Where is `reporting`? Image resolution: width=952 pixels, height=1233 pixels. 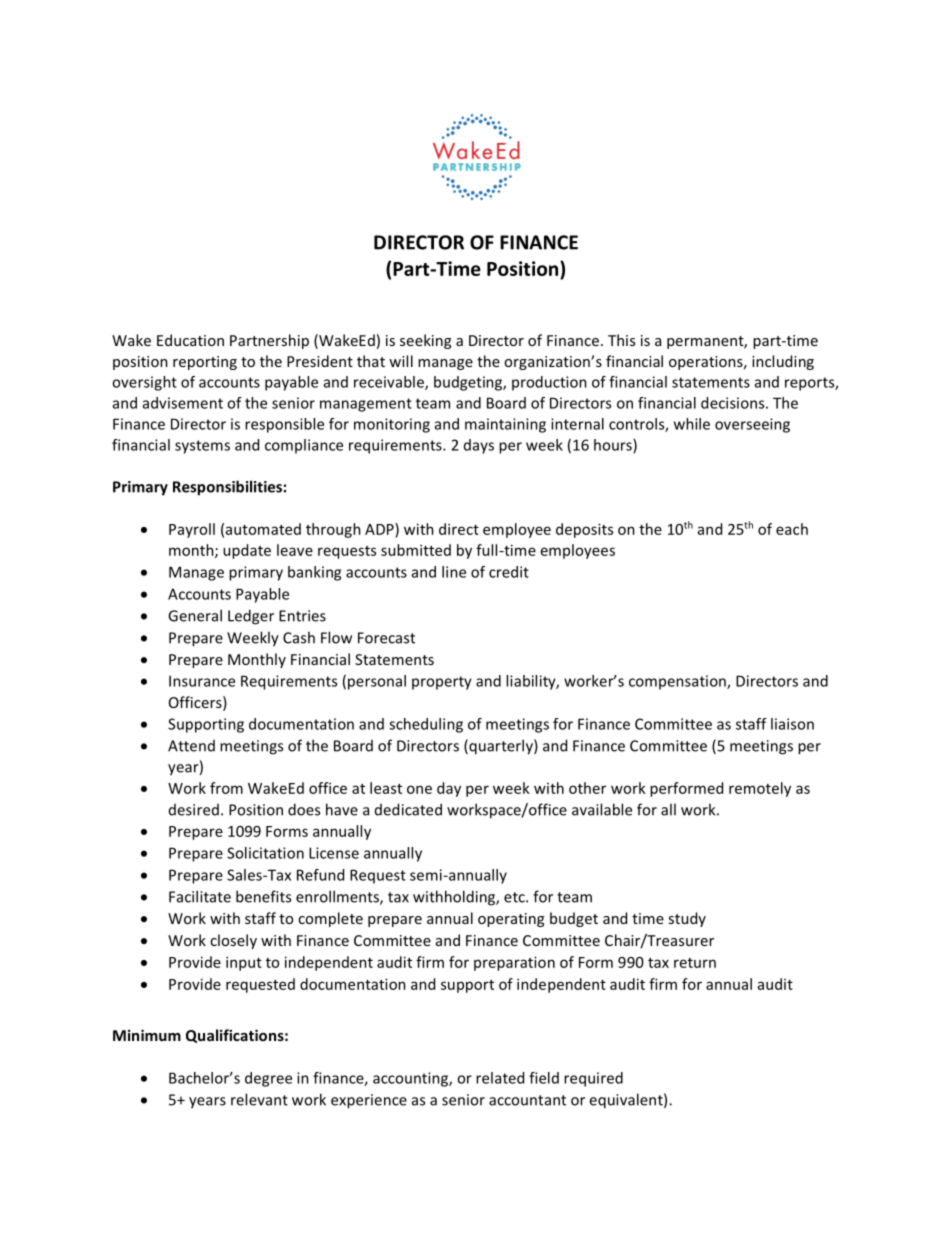
reporting is located at coordinates (205, 363).
